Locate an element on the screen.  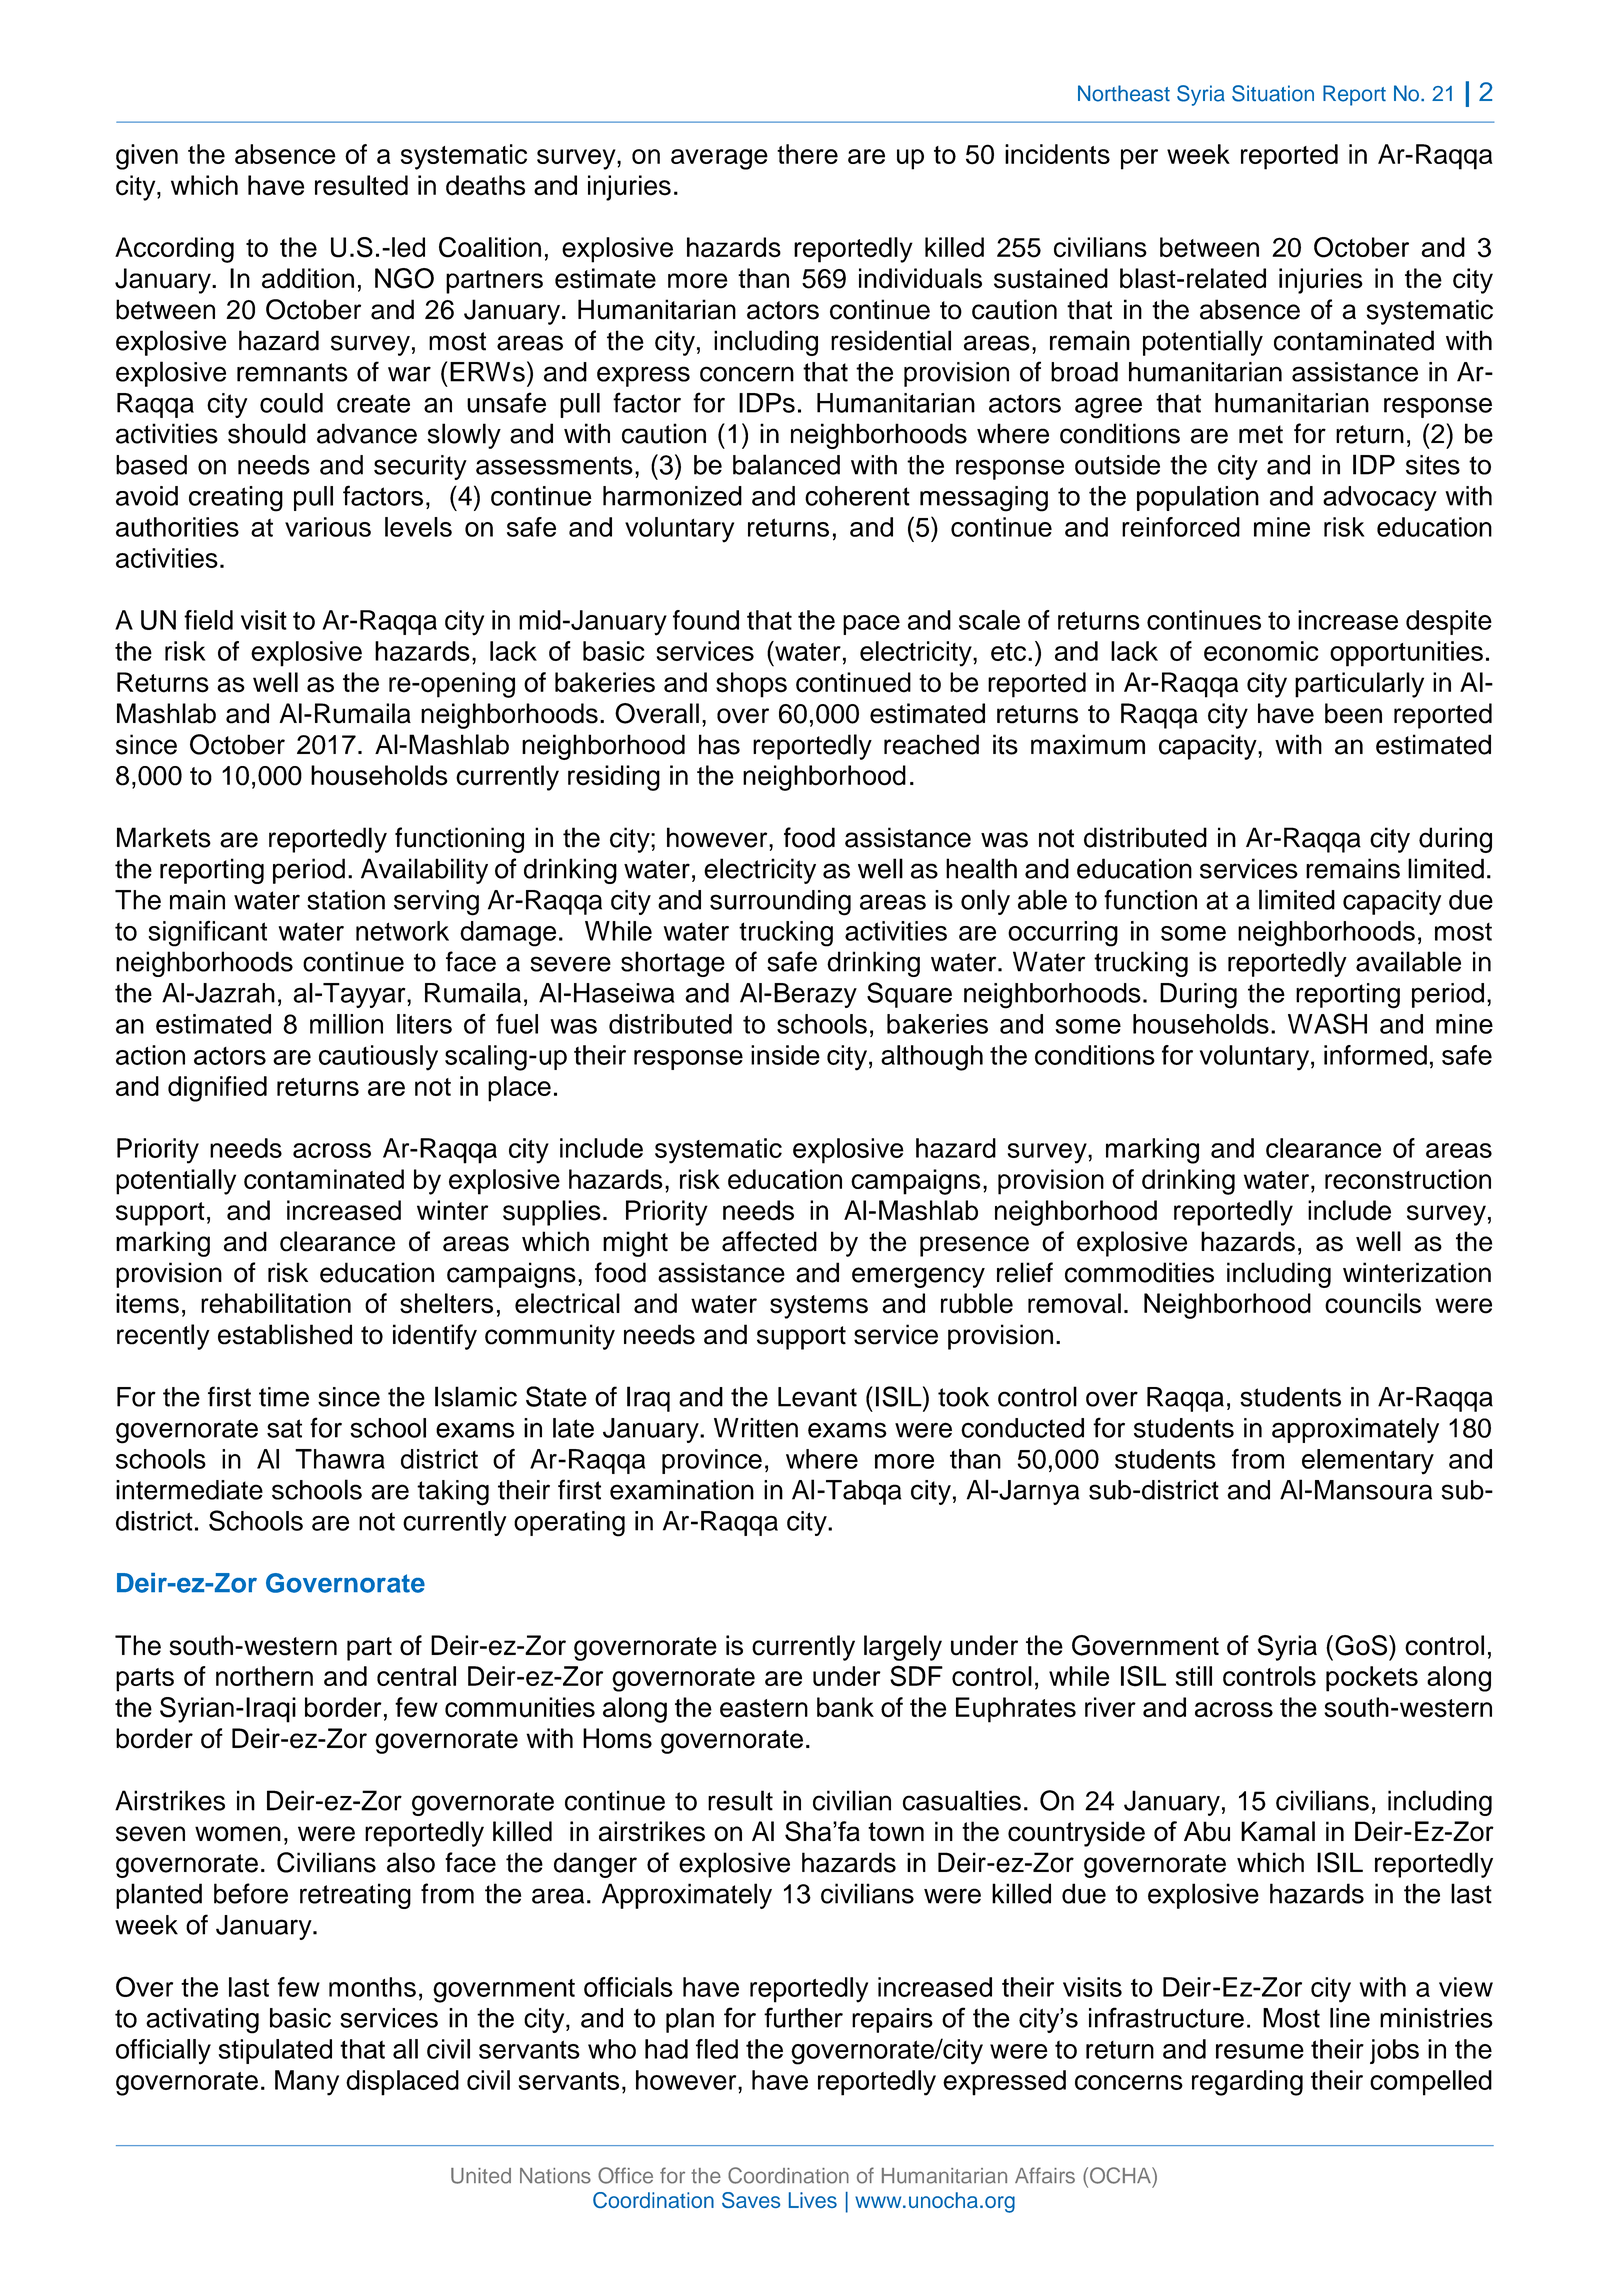
Many is located at coordinates (307, 2083).
